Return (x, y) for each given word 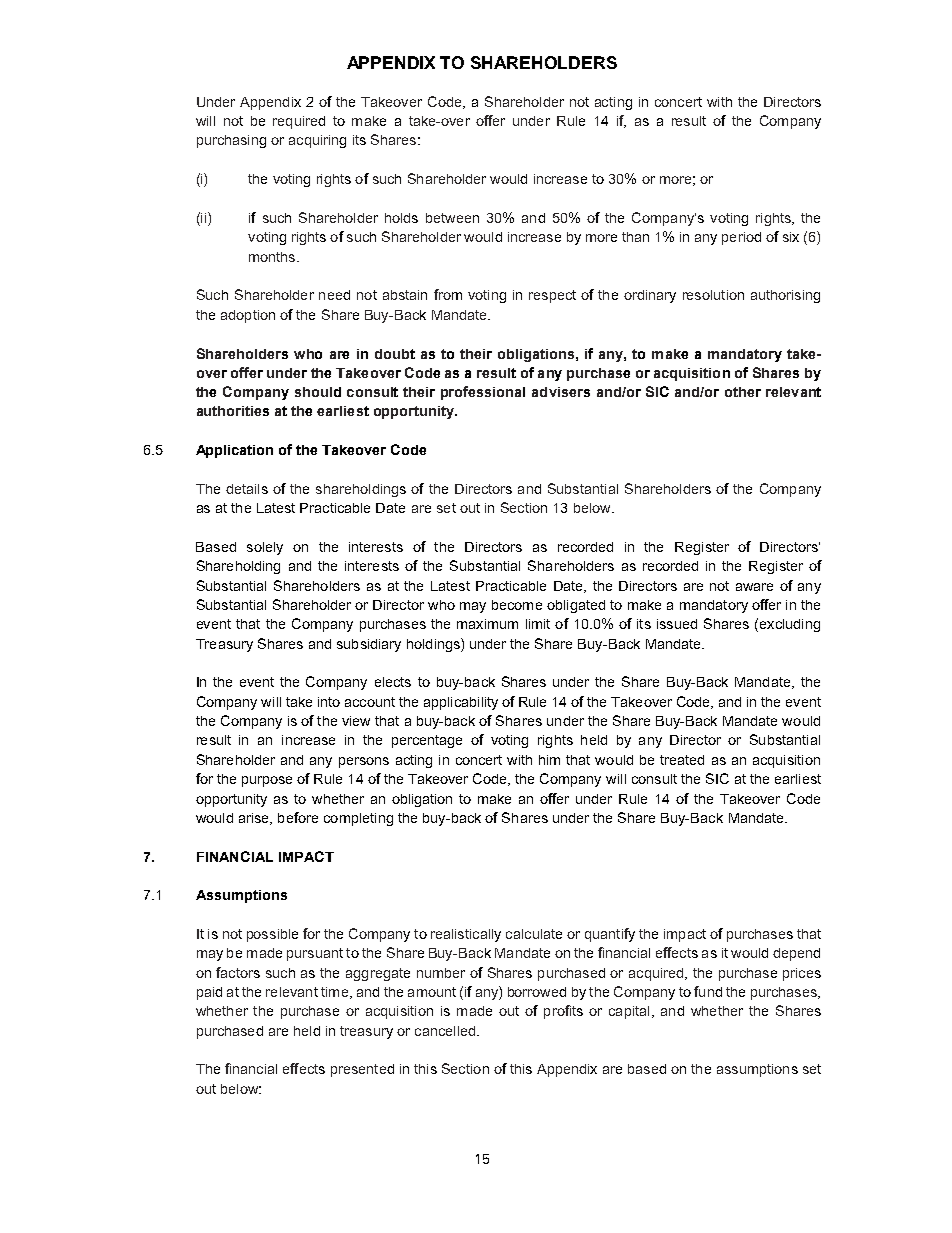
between (452, 218)
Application (234, 451)
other (743, 392)
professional (483, 393)
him (549, 760)
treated (682, 760)
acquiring (317, 141)
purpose (267, 781)
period (741, 238)
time (334, 992)
